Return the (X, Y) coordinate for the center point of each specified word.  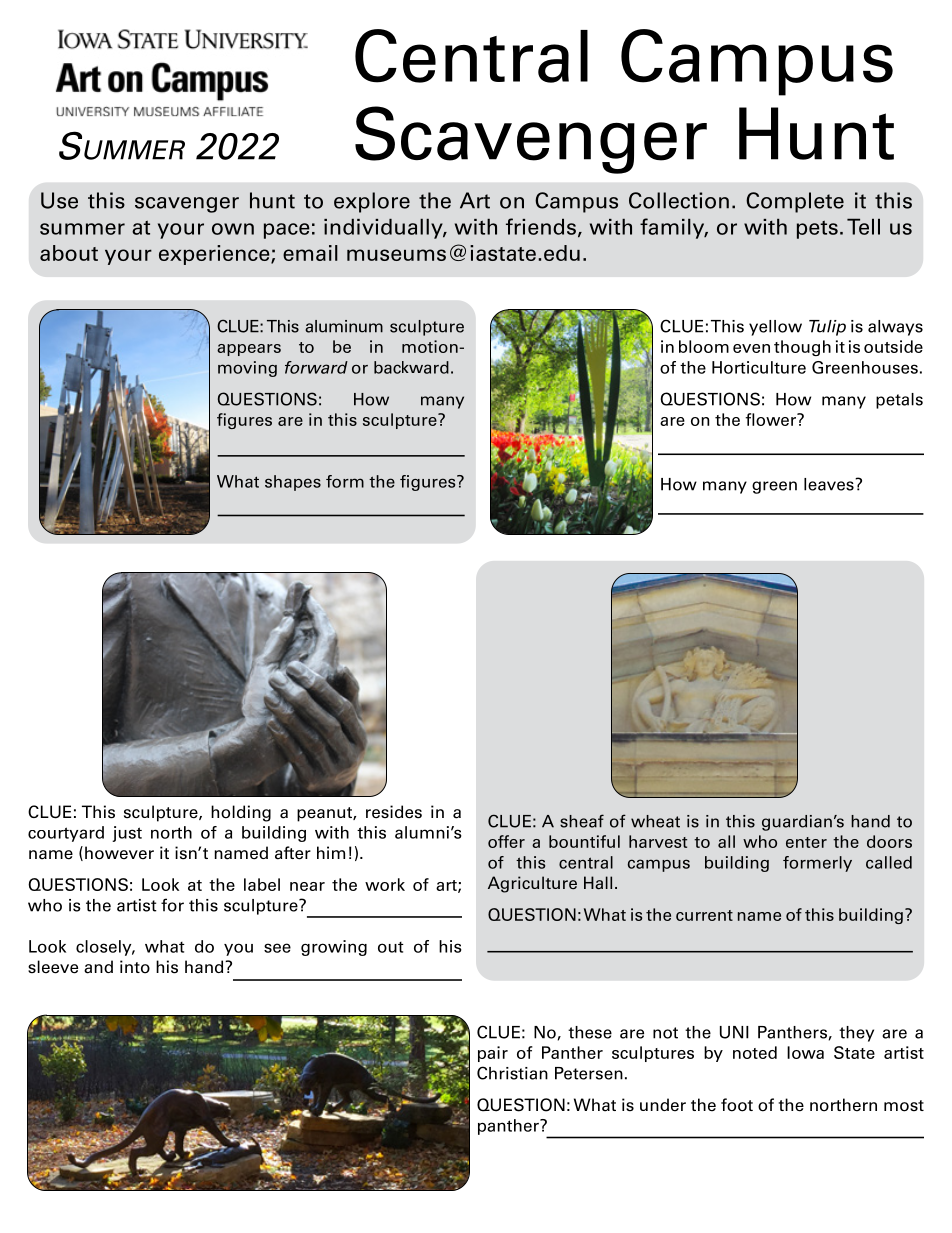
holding (241, 813)
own (233, 229)
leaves (830, 484)
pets (817, 230)
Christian (512, 1073)
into (135, 967)
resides (394, 812)
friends (541, 226)
